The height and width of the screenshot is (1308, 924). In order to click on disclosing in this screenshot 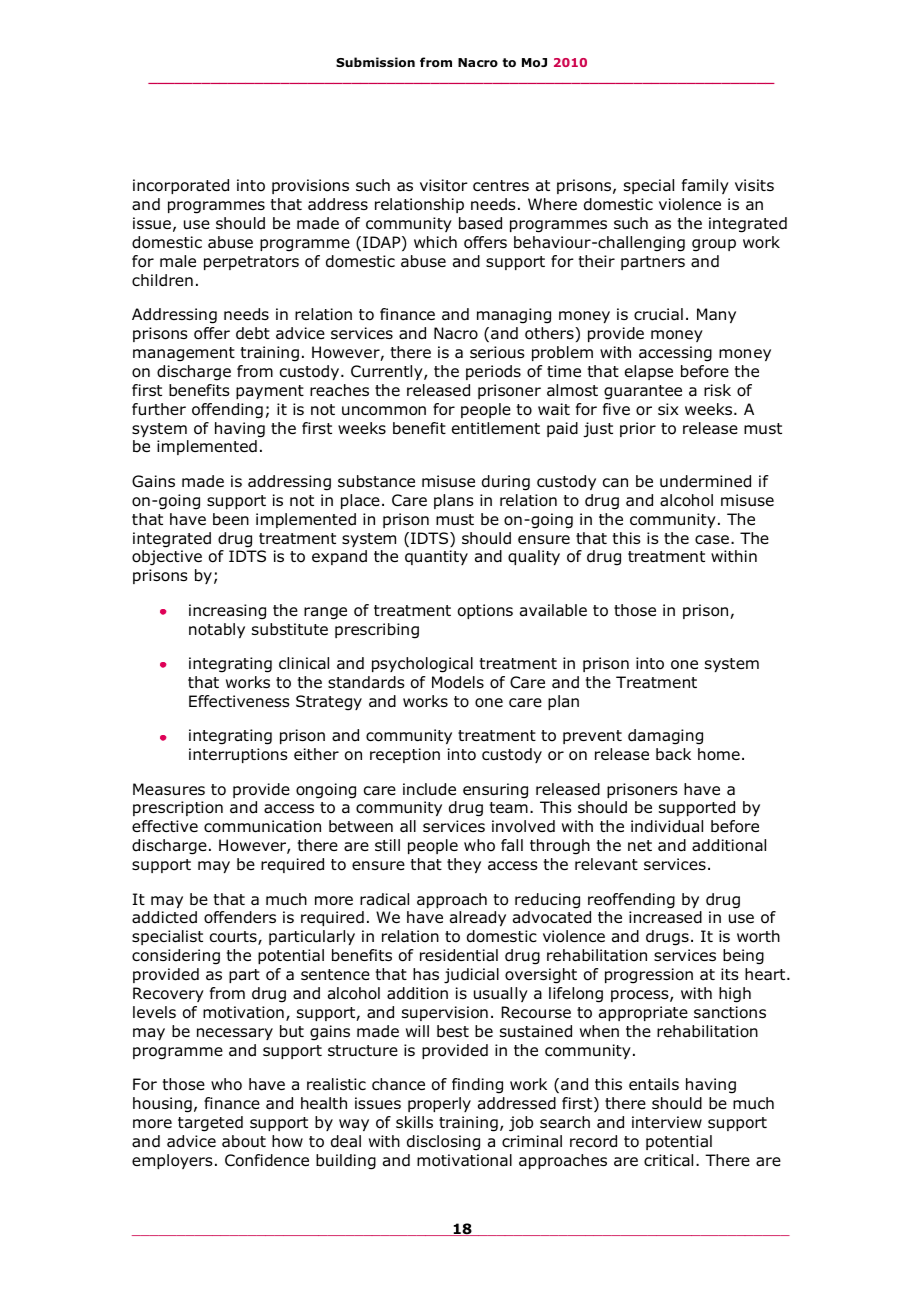, I will do `click(443, 1143)`.
